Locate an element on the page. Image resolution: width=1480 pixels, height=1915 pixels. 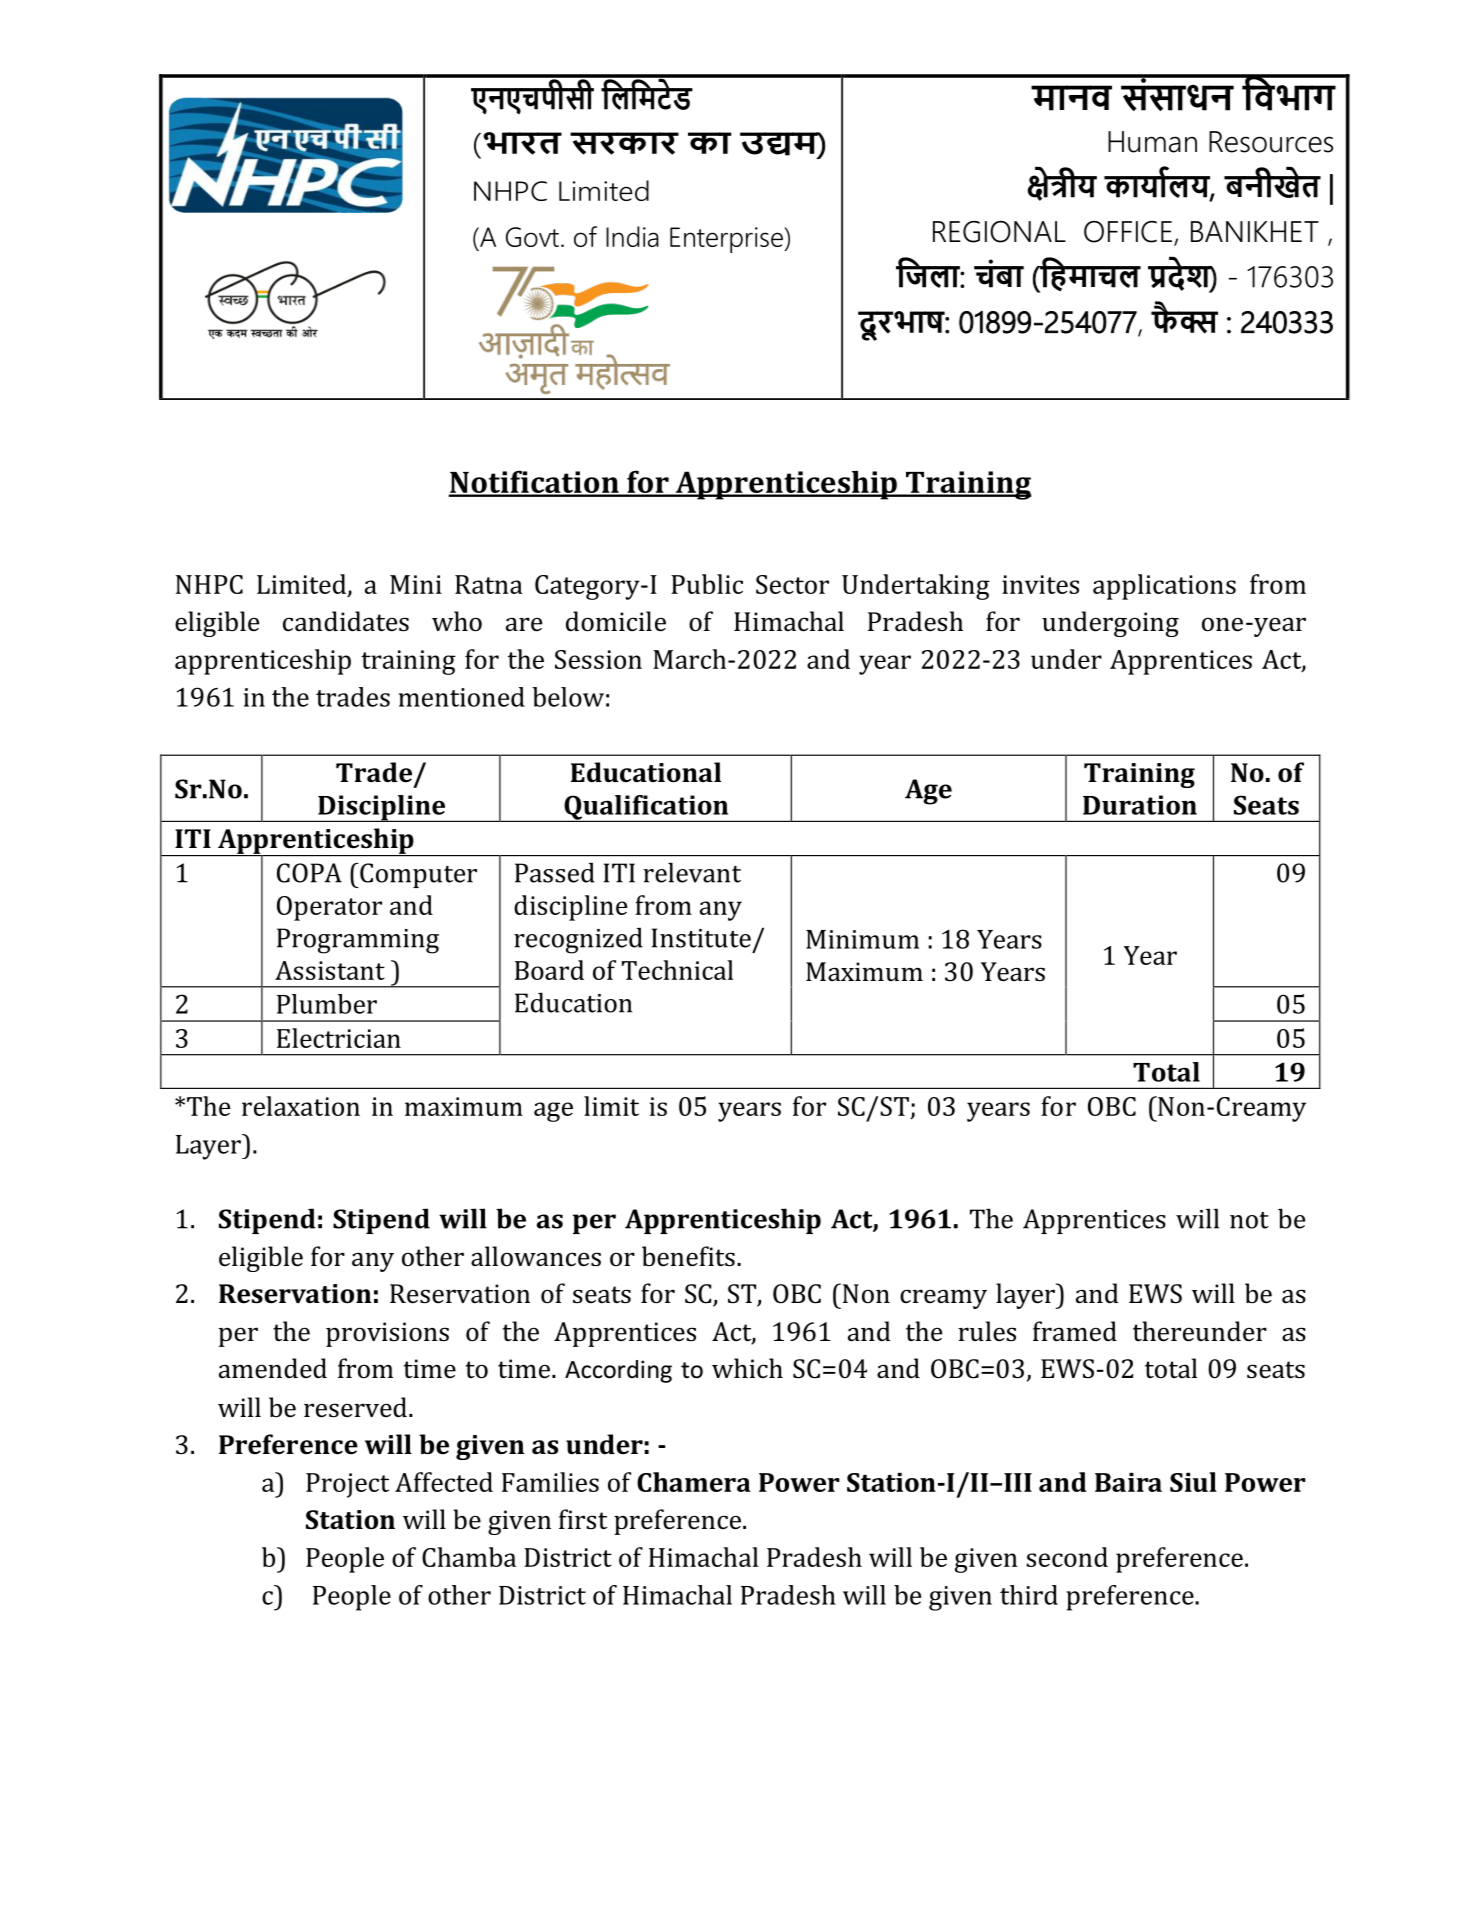
Sector is located at coordinates (792, 584).
